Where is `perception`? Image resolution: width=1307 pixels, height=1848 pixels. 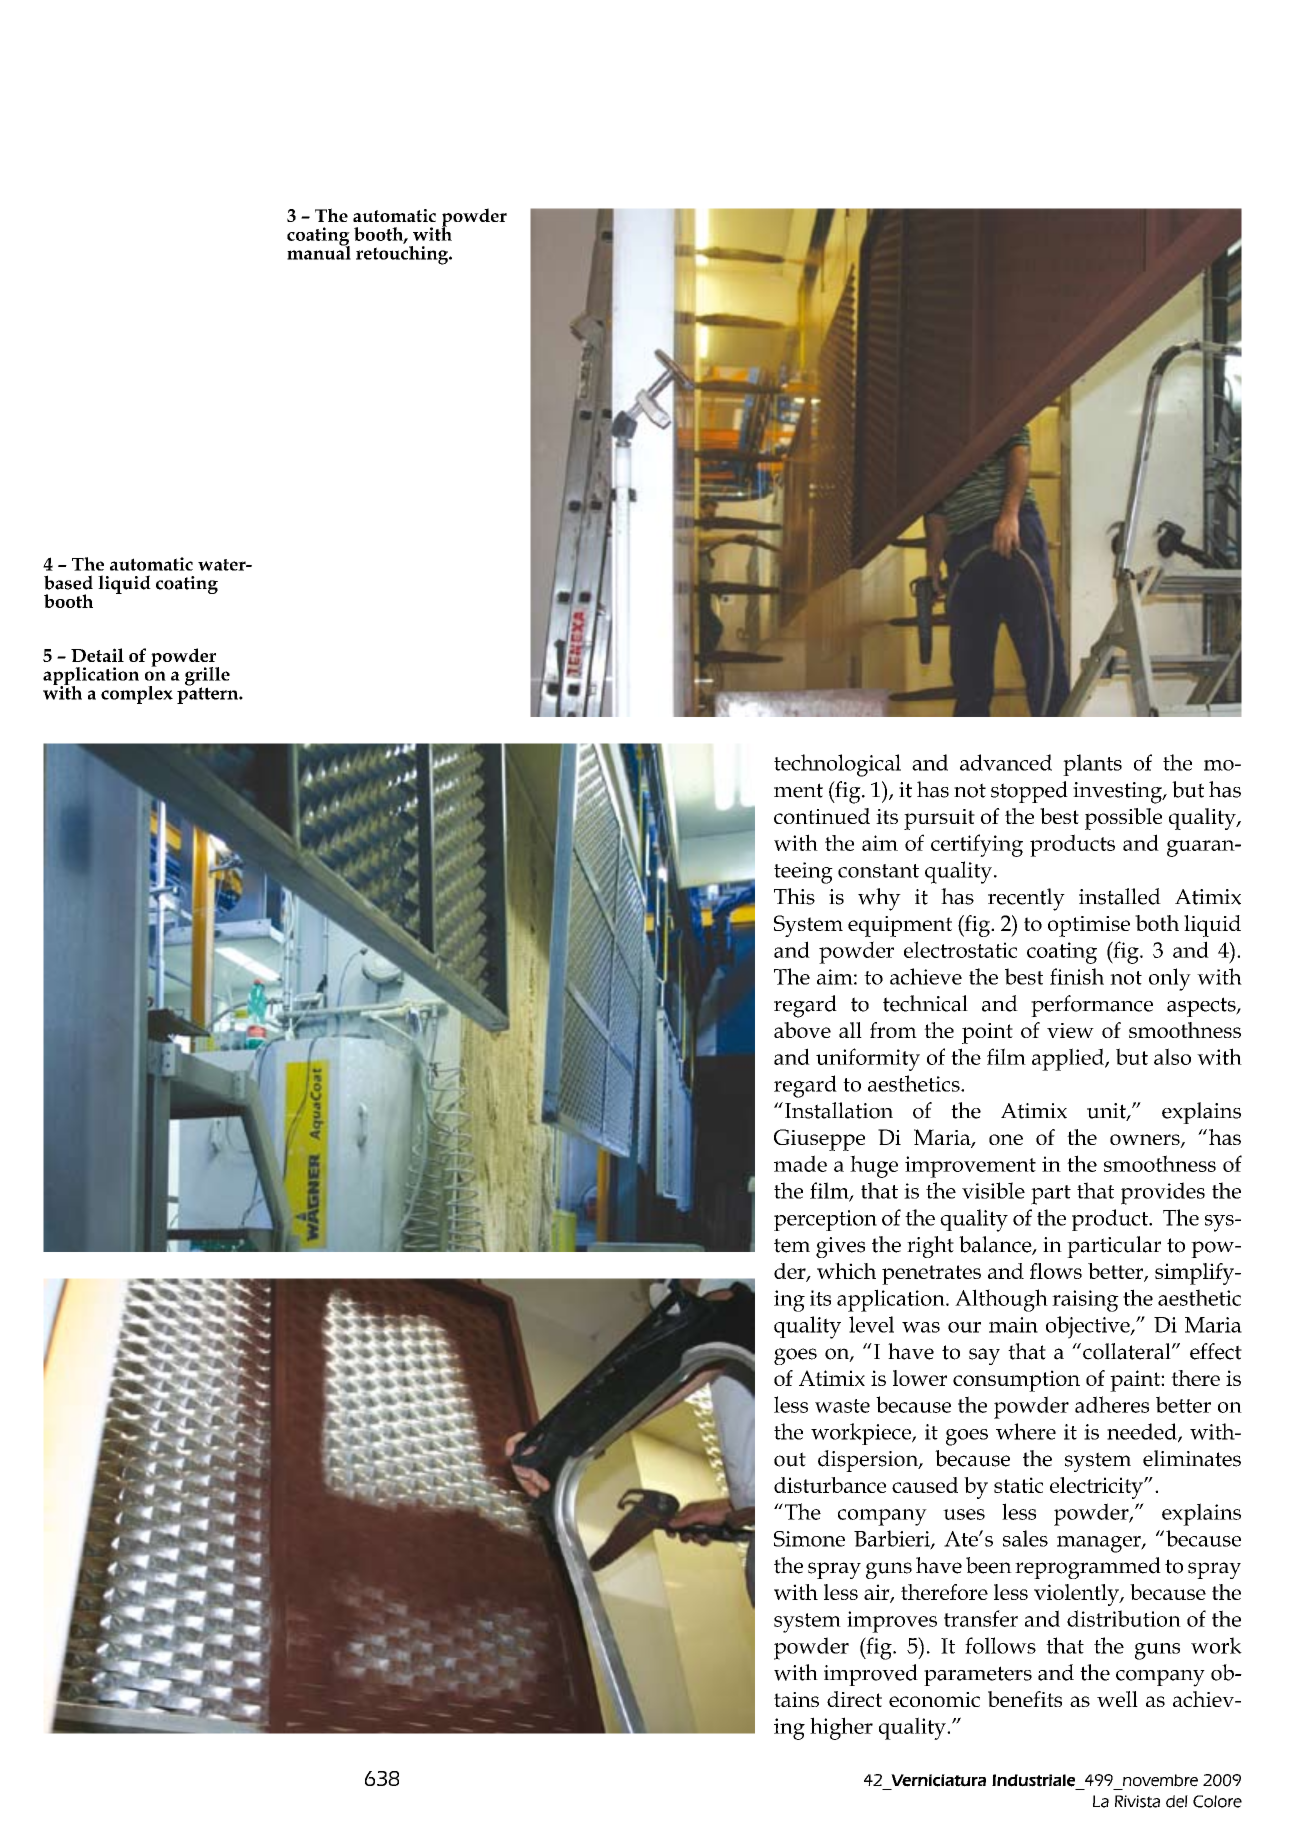
perception is located at coordinates (825, 1220).
